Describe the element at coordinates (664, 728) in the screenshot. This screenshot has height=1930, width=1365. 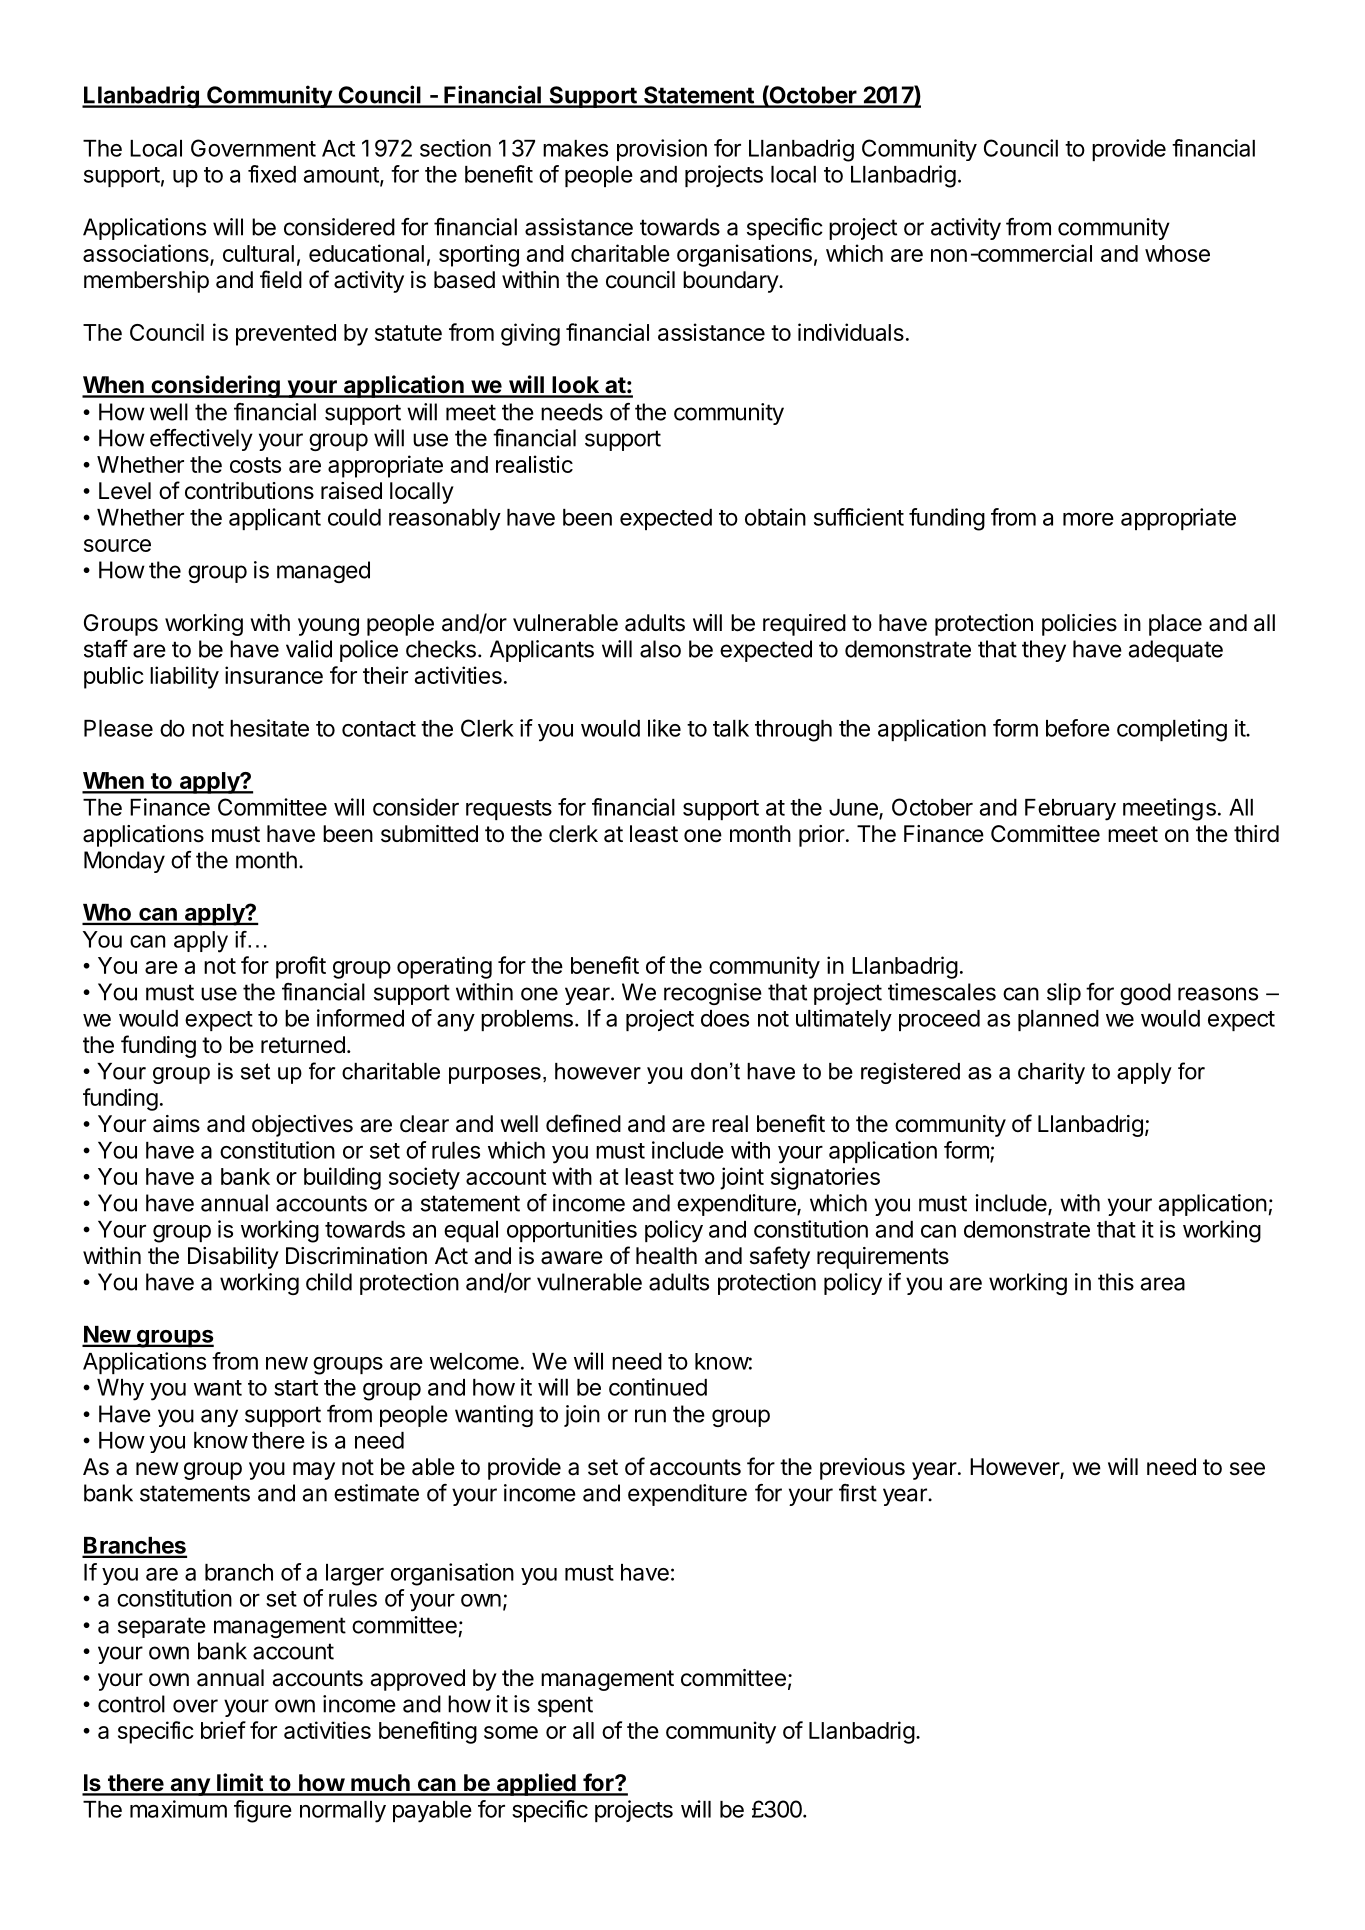
I see `like` at that location.
